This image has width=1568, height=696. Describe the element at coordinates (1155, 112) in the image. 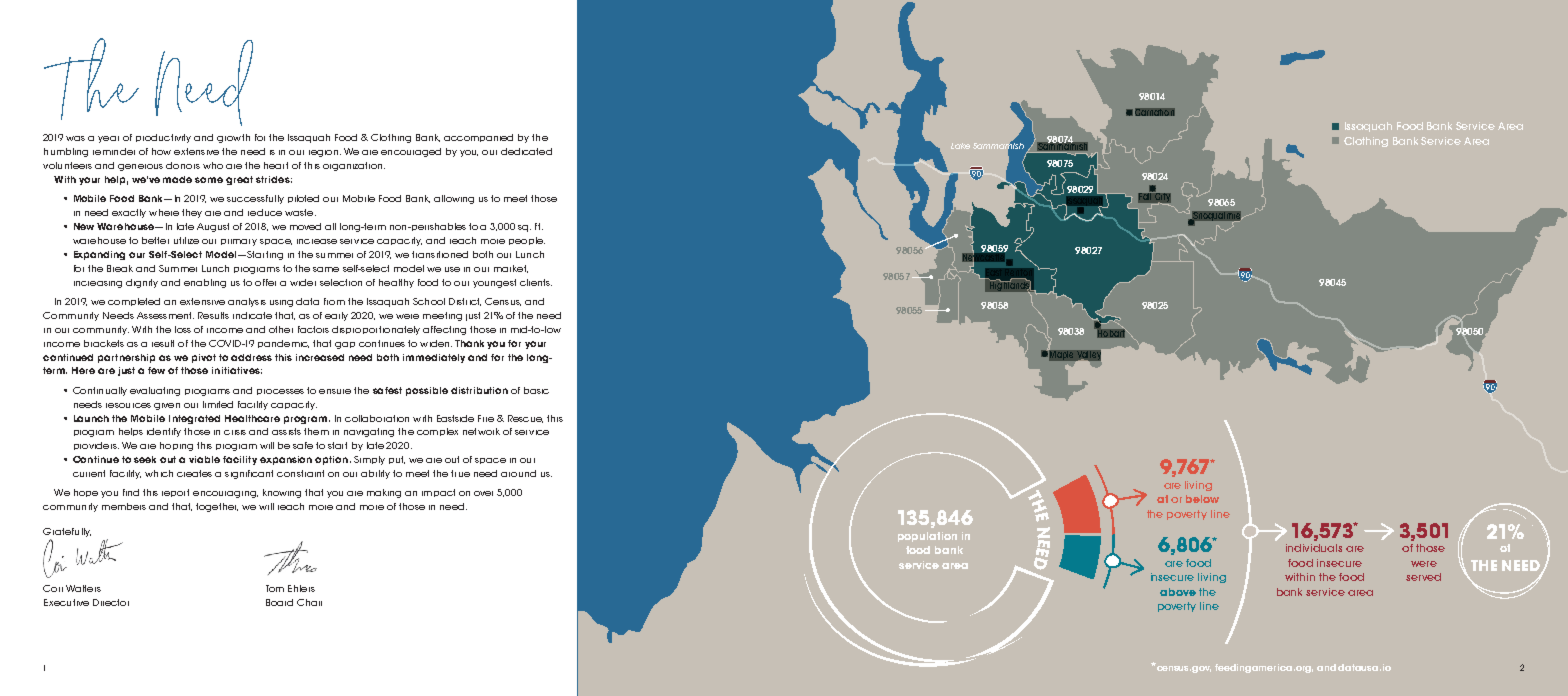

I see `Carnation` at that location.
